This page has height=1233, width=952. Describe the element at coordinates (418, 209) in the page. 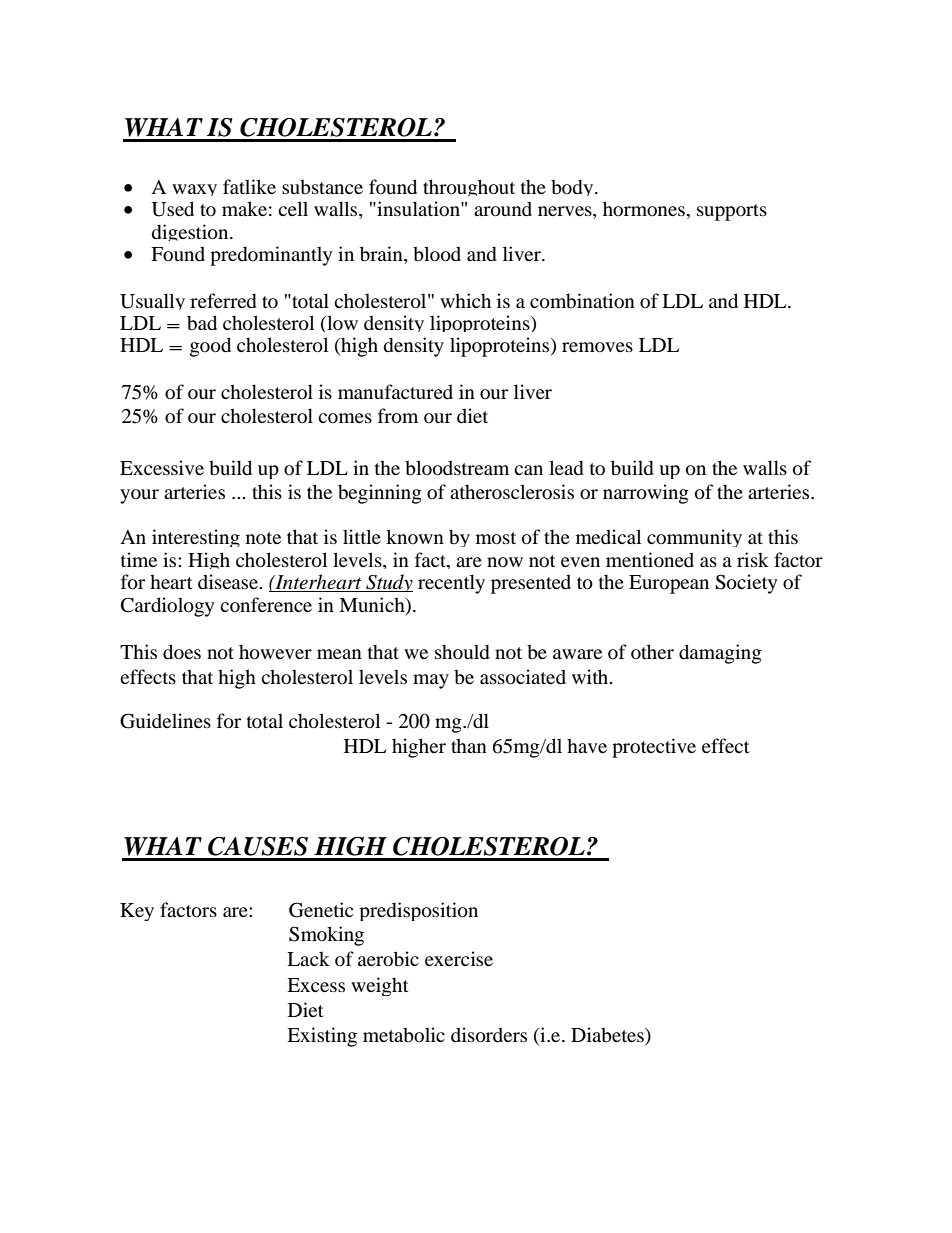

I see `insulation` at that location.
